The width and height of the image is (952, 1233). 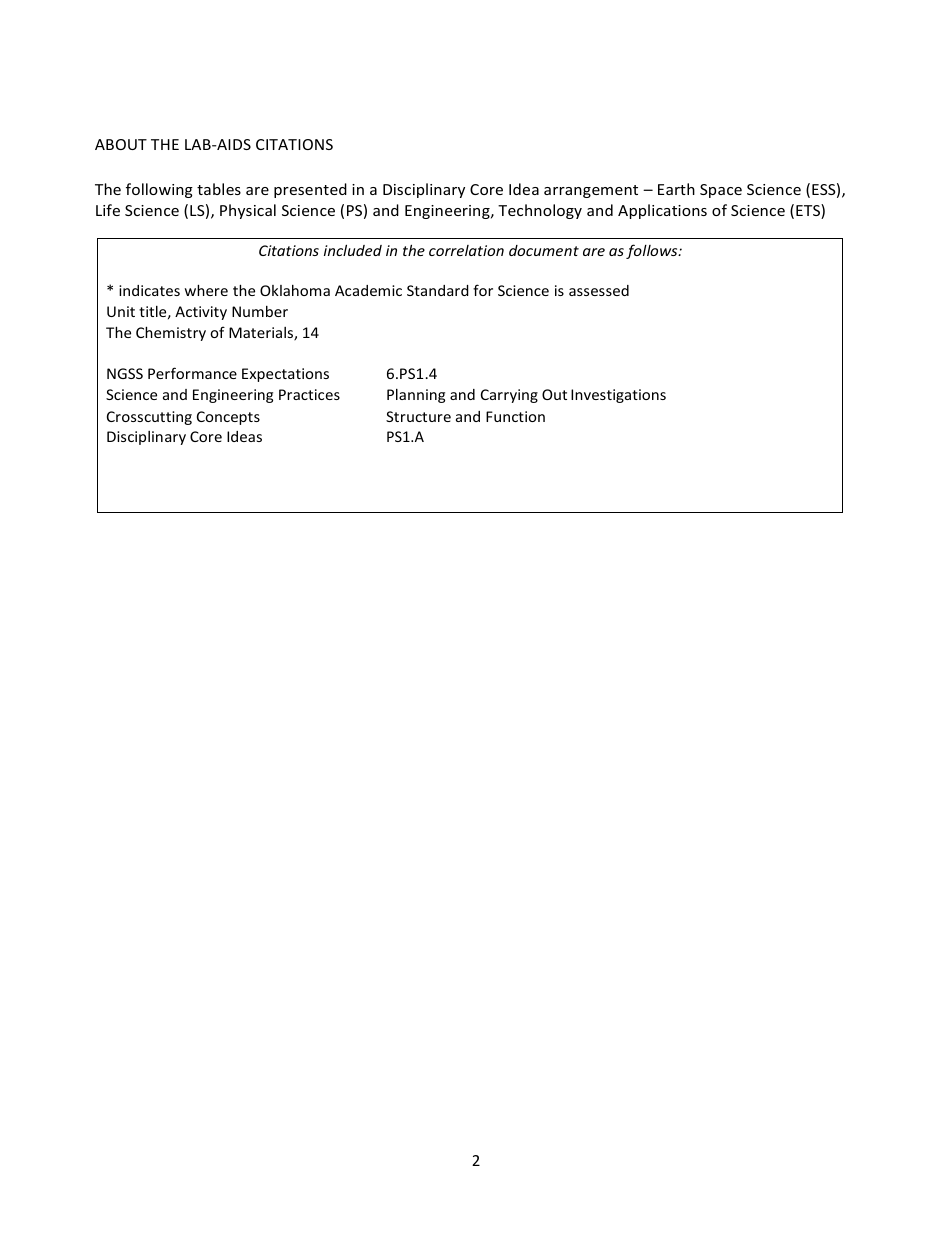 What do you see at coordinates (676, 189) in the image?
I see `Earth` at bounding box center [676, 189].
